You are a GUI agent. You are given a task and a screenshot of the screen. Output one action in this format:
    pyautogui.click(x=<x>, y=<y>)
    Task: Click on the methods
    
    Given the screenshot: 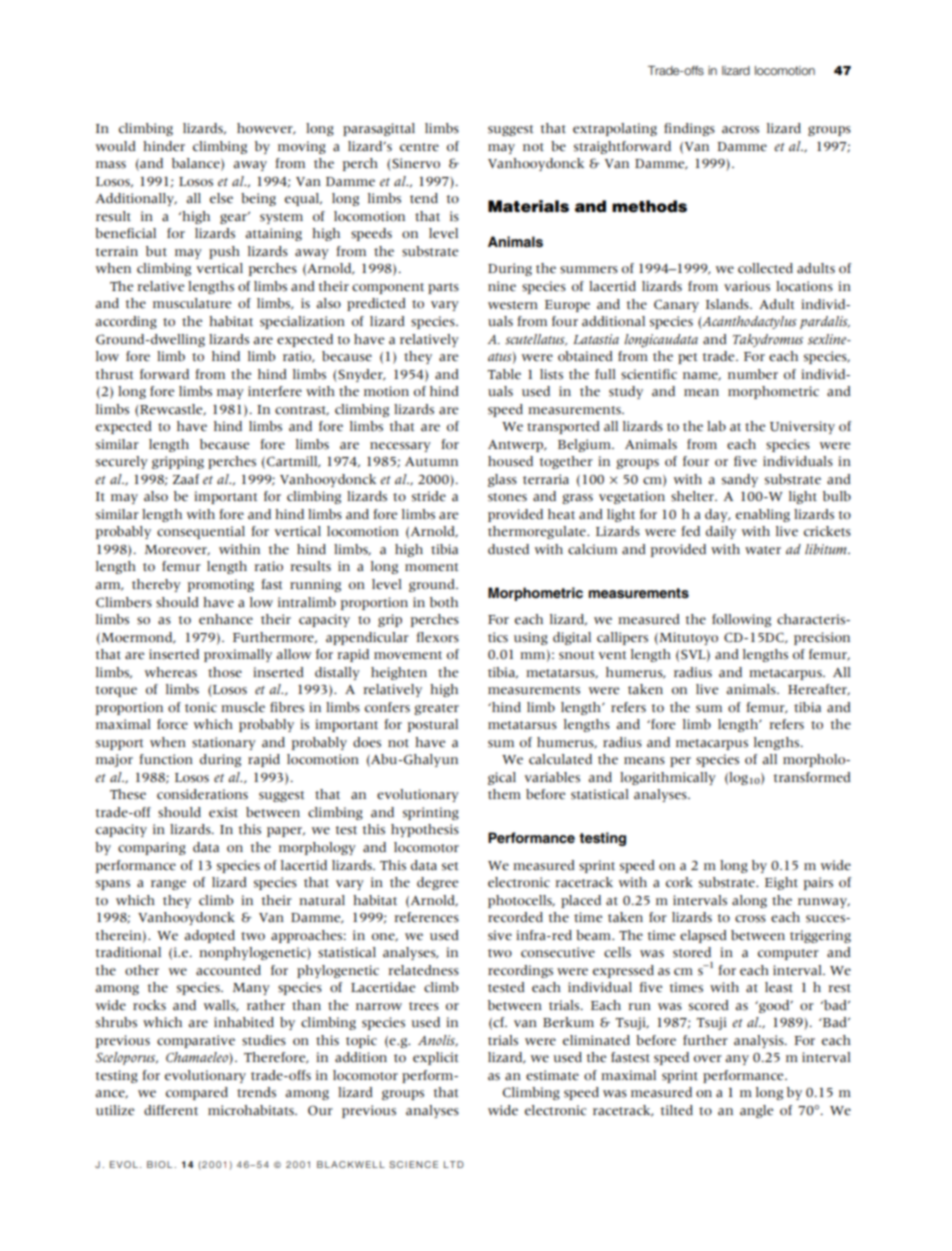 What is the action you would take?
    pyautogui.click(x=649, y=206)
